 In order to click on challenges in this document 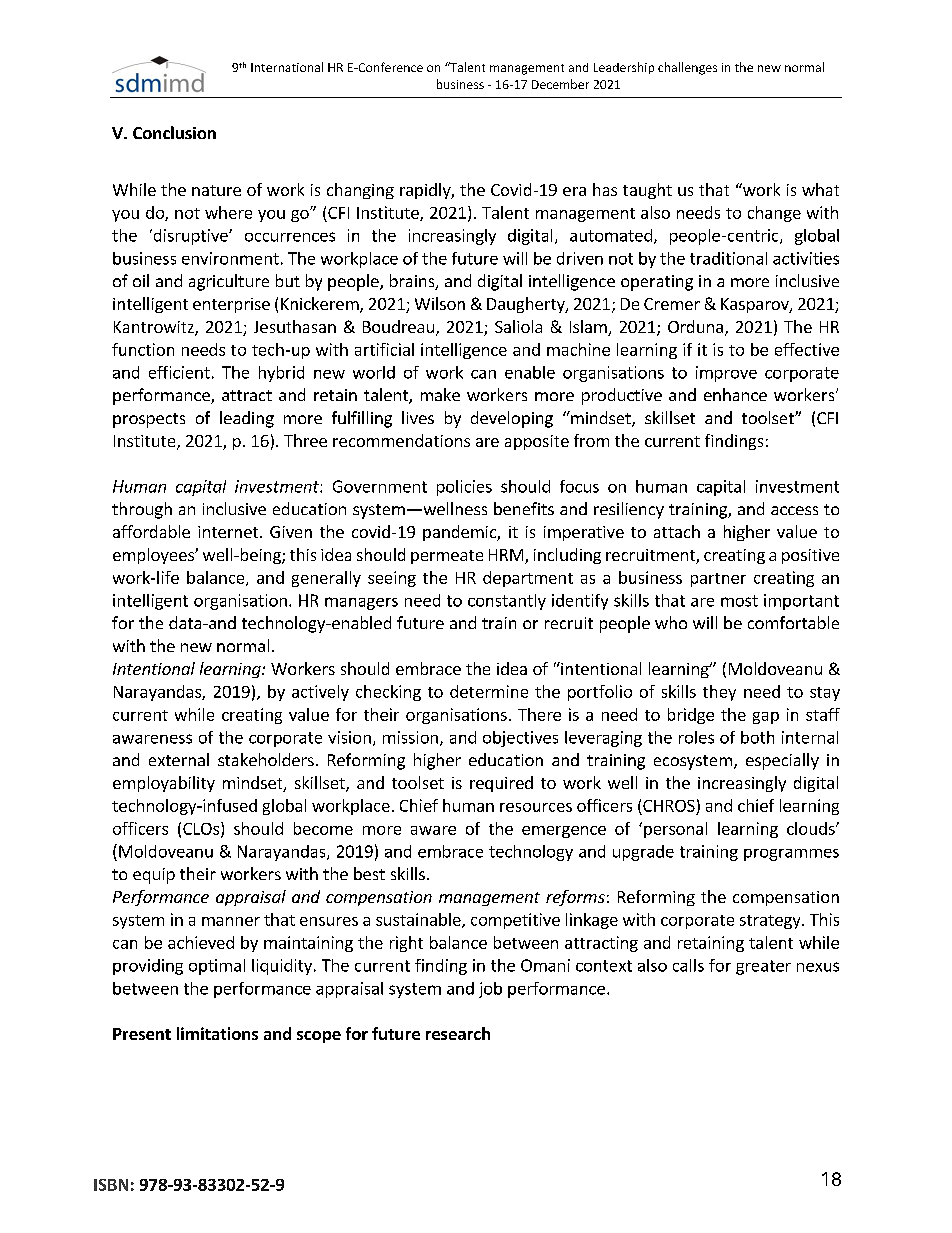, I will do `click(687, 68)`.
